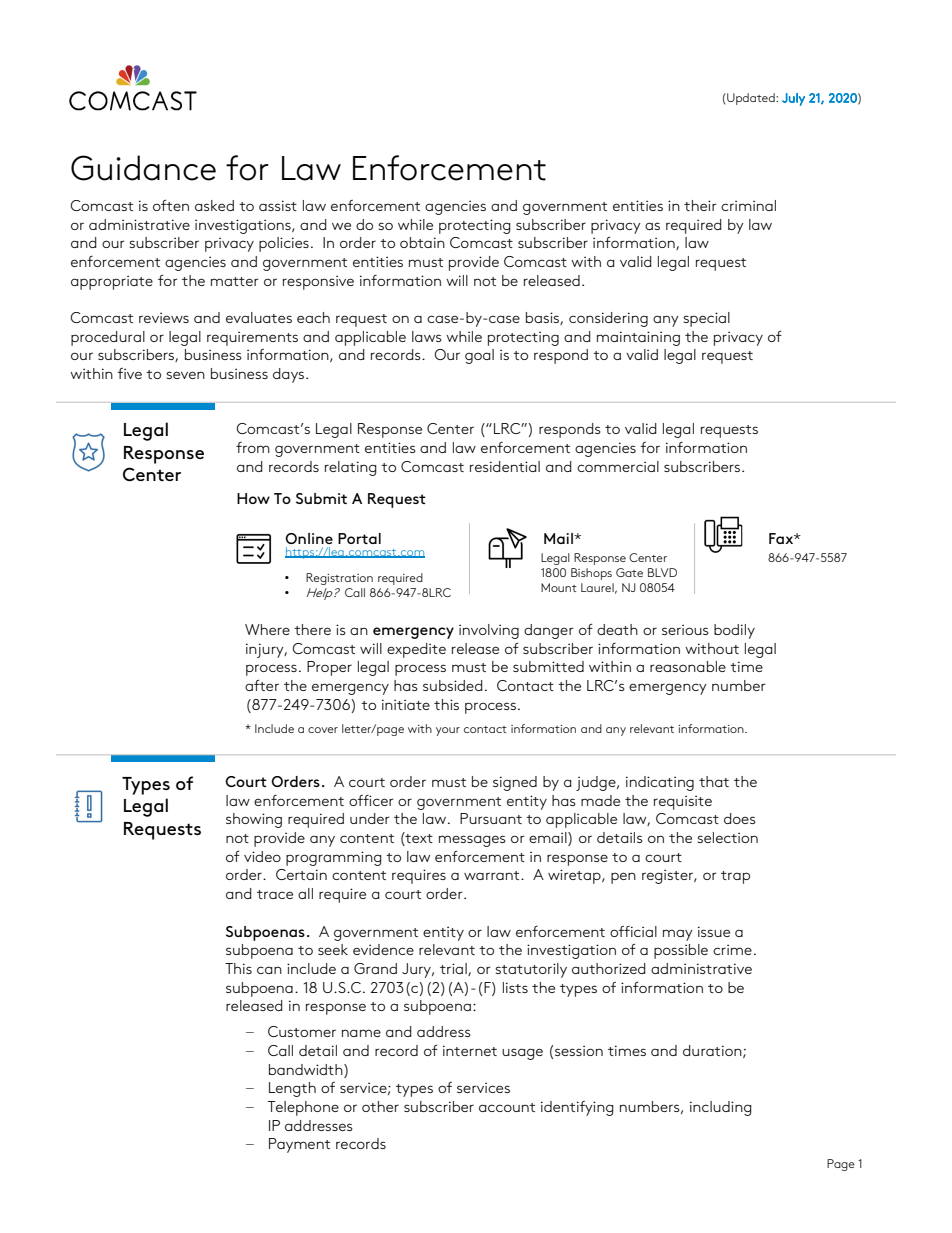  What do you see at coordinates (507, 1107) in the page?
I see `account` at bounding box center [507, 1107].
